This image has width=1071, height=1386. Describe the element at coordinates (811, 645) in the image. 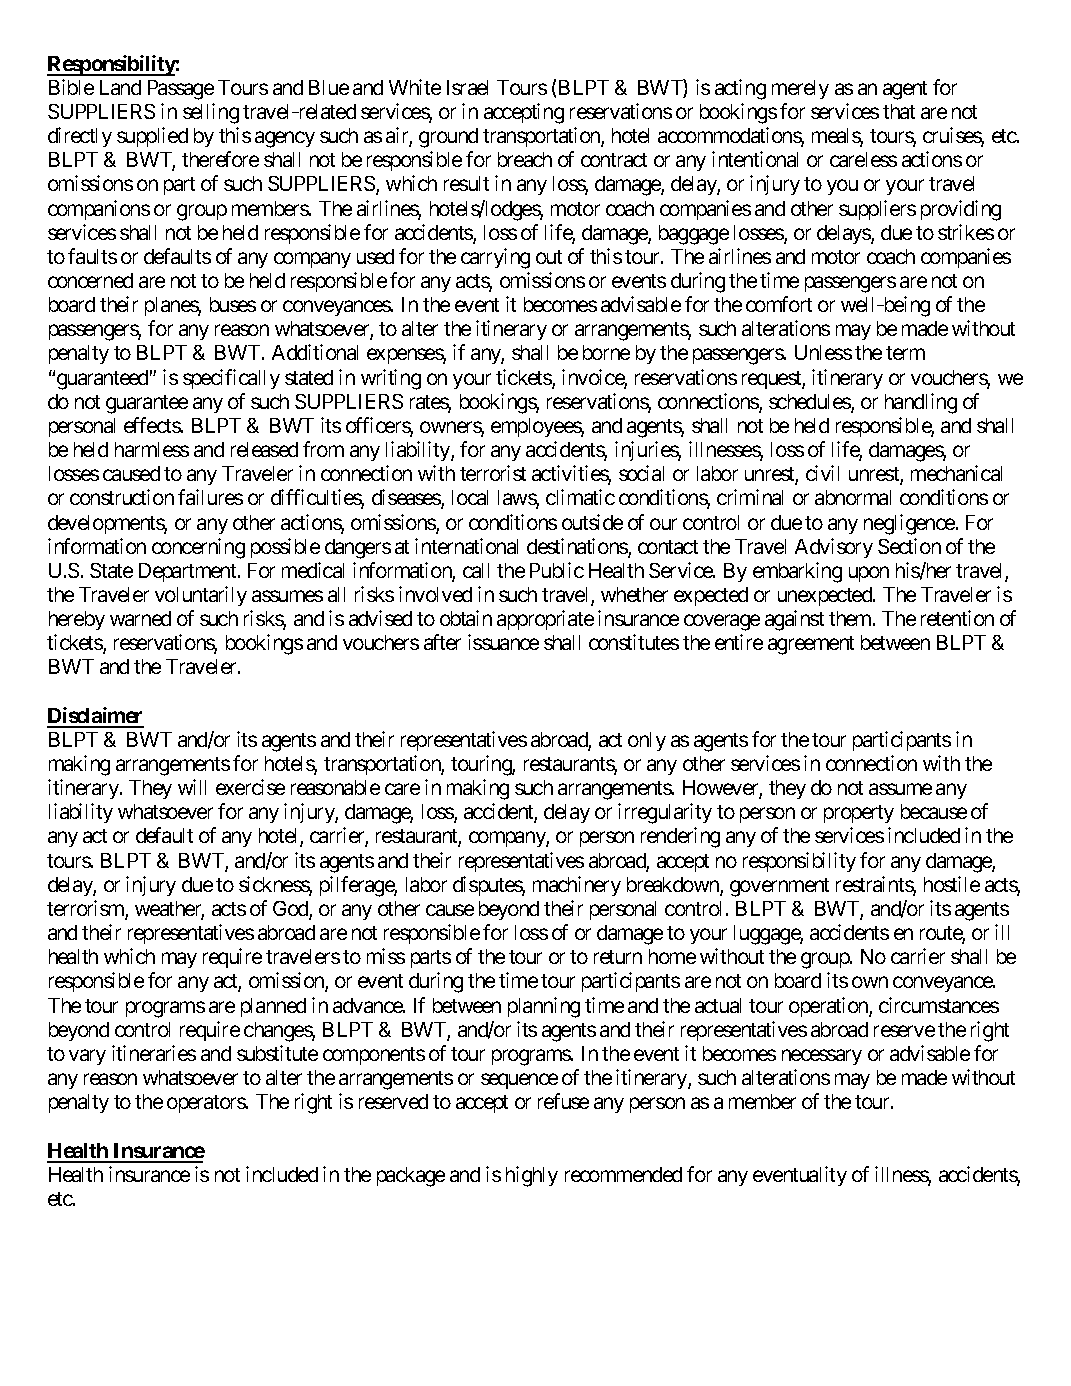

I see `agreement` at that location.
